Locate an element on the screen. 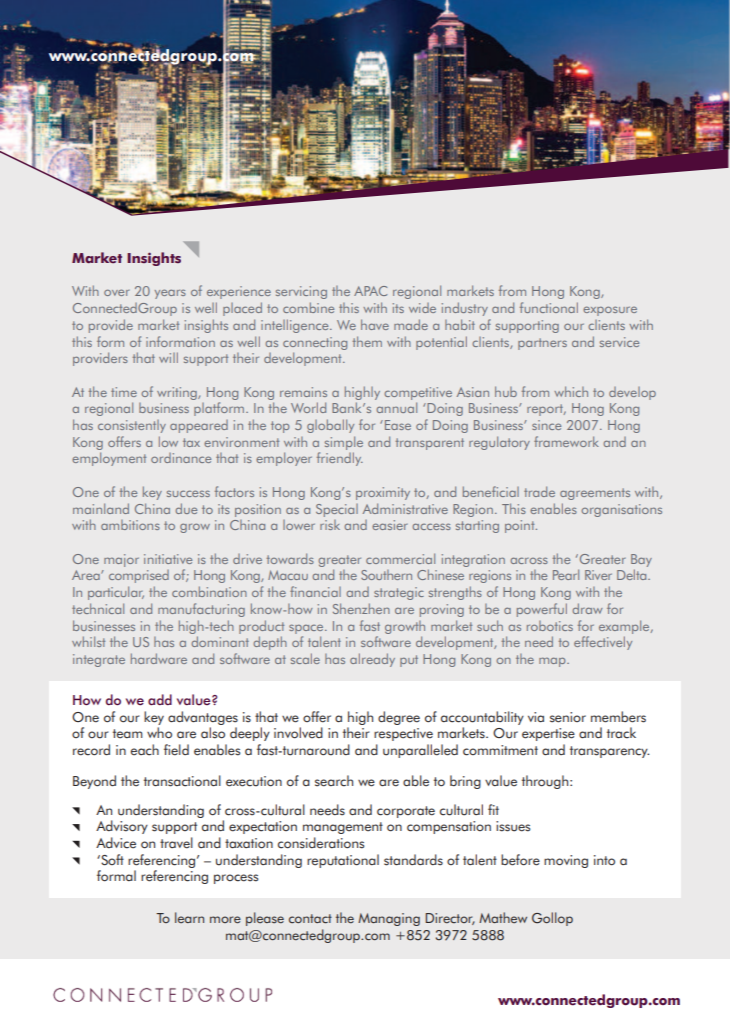 Image resolution: width=730 pixels, height=1036 pixels. Gollop is located at coordinates (552, 919).
